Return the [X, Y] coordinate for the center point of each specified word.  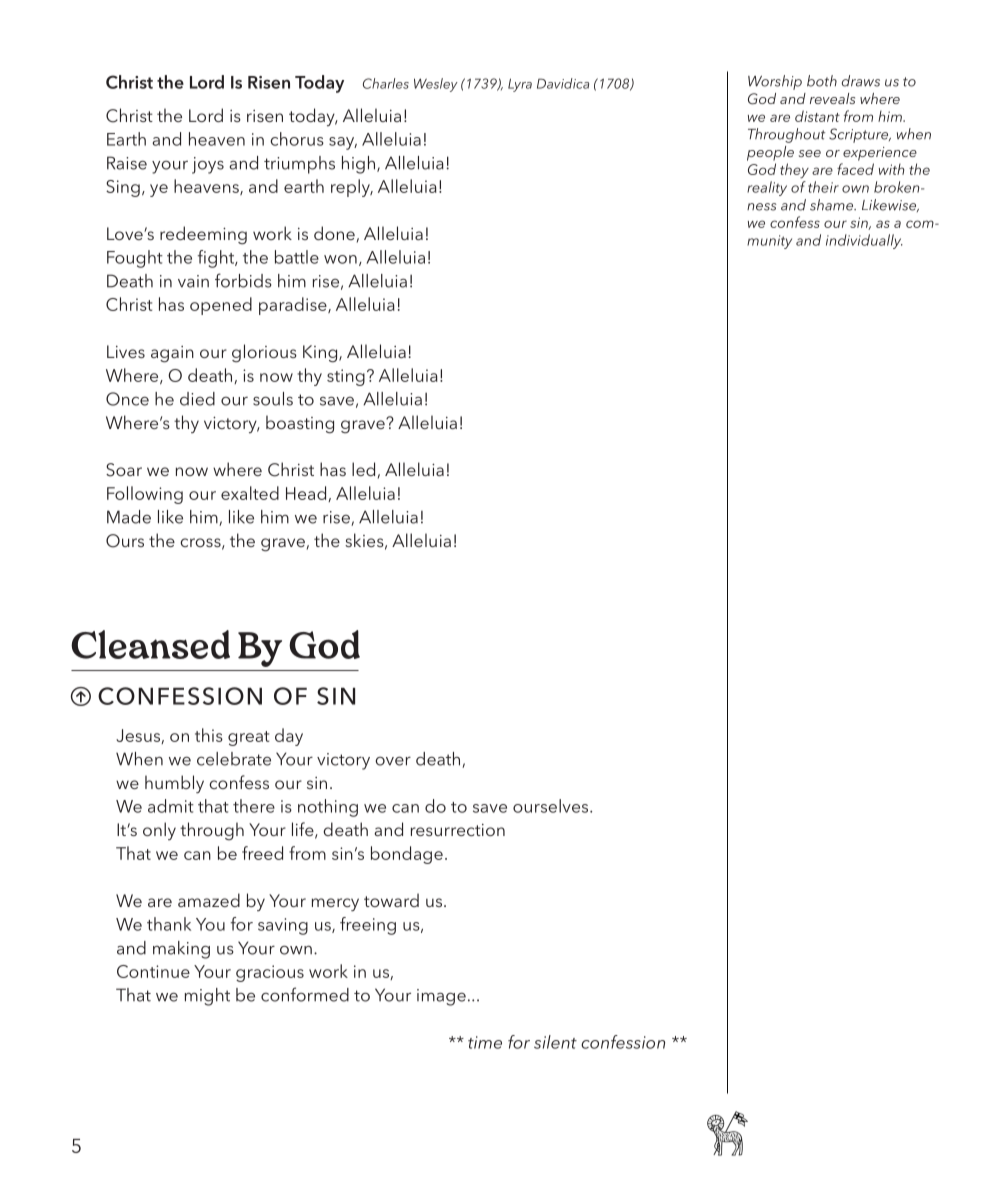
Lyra [520, 85]
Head [307, 494]
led [363, 469]
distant [817, 116]
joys [208, 165]
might [207, 997]
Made [129, 517]
